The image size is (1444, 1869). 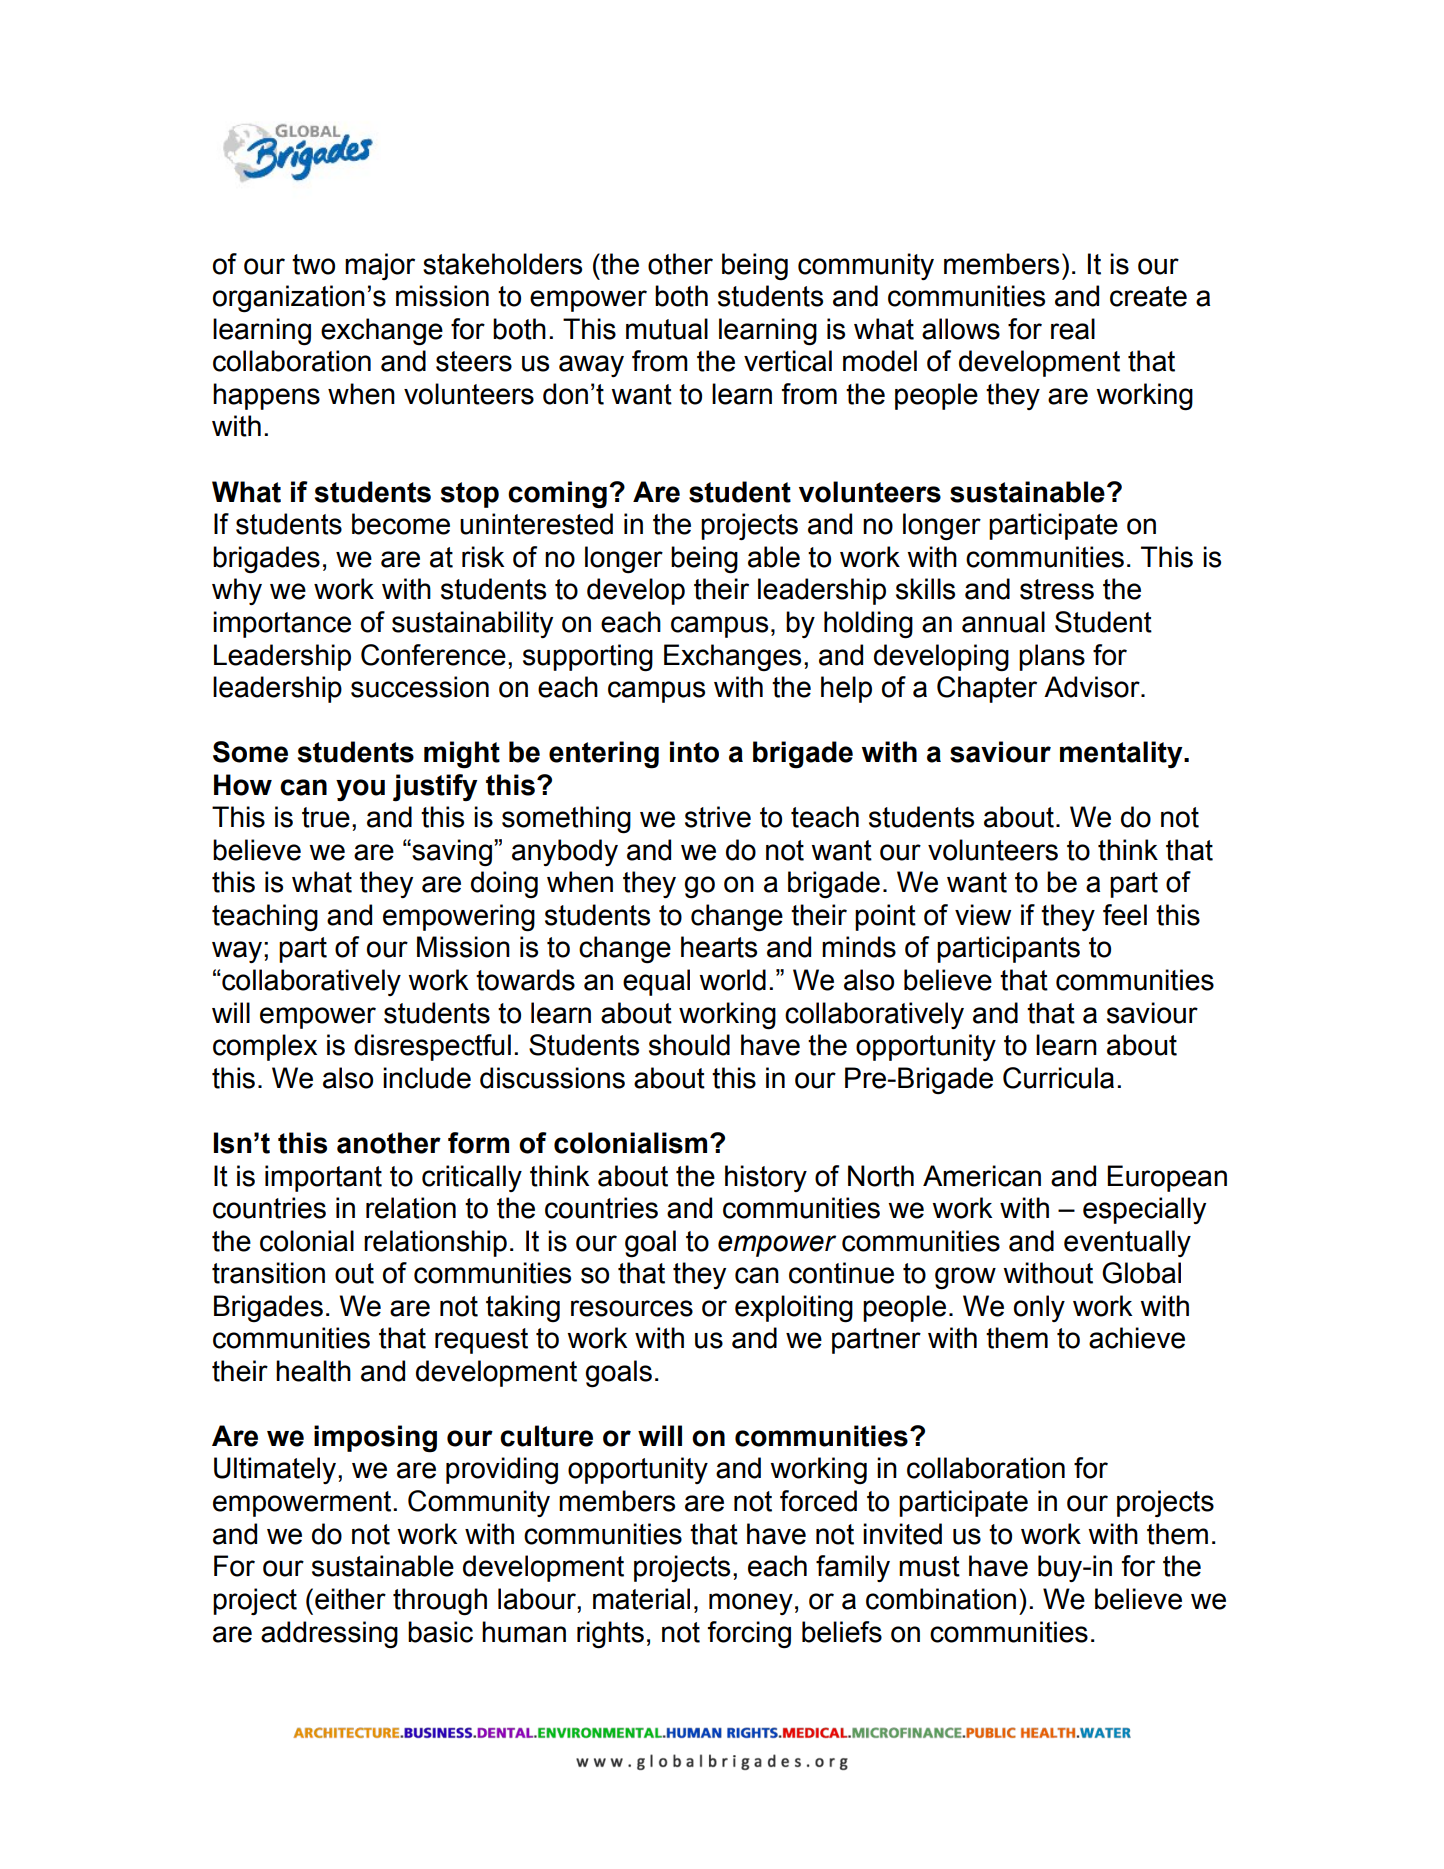 What do you see at coordinates (667, 329) in the screenshot?
I see `mutual` at bounding box center [667, 329].
